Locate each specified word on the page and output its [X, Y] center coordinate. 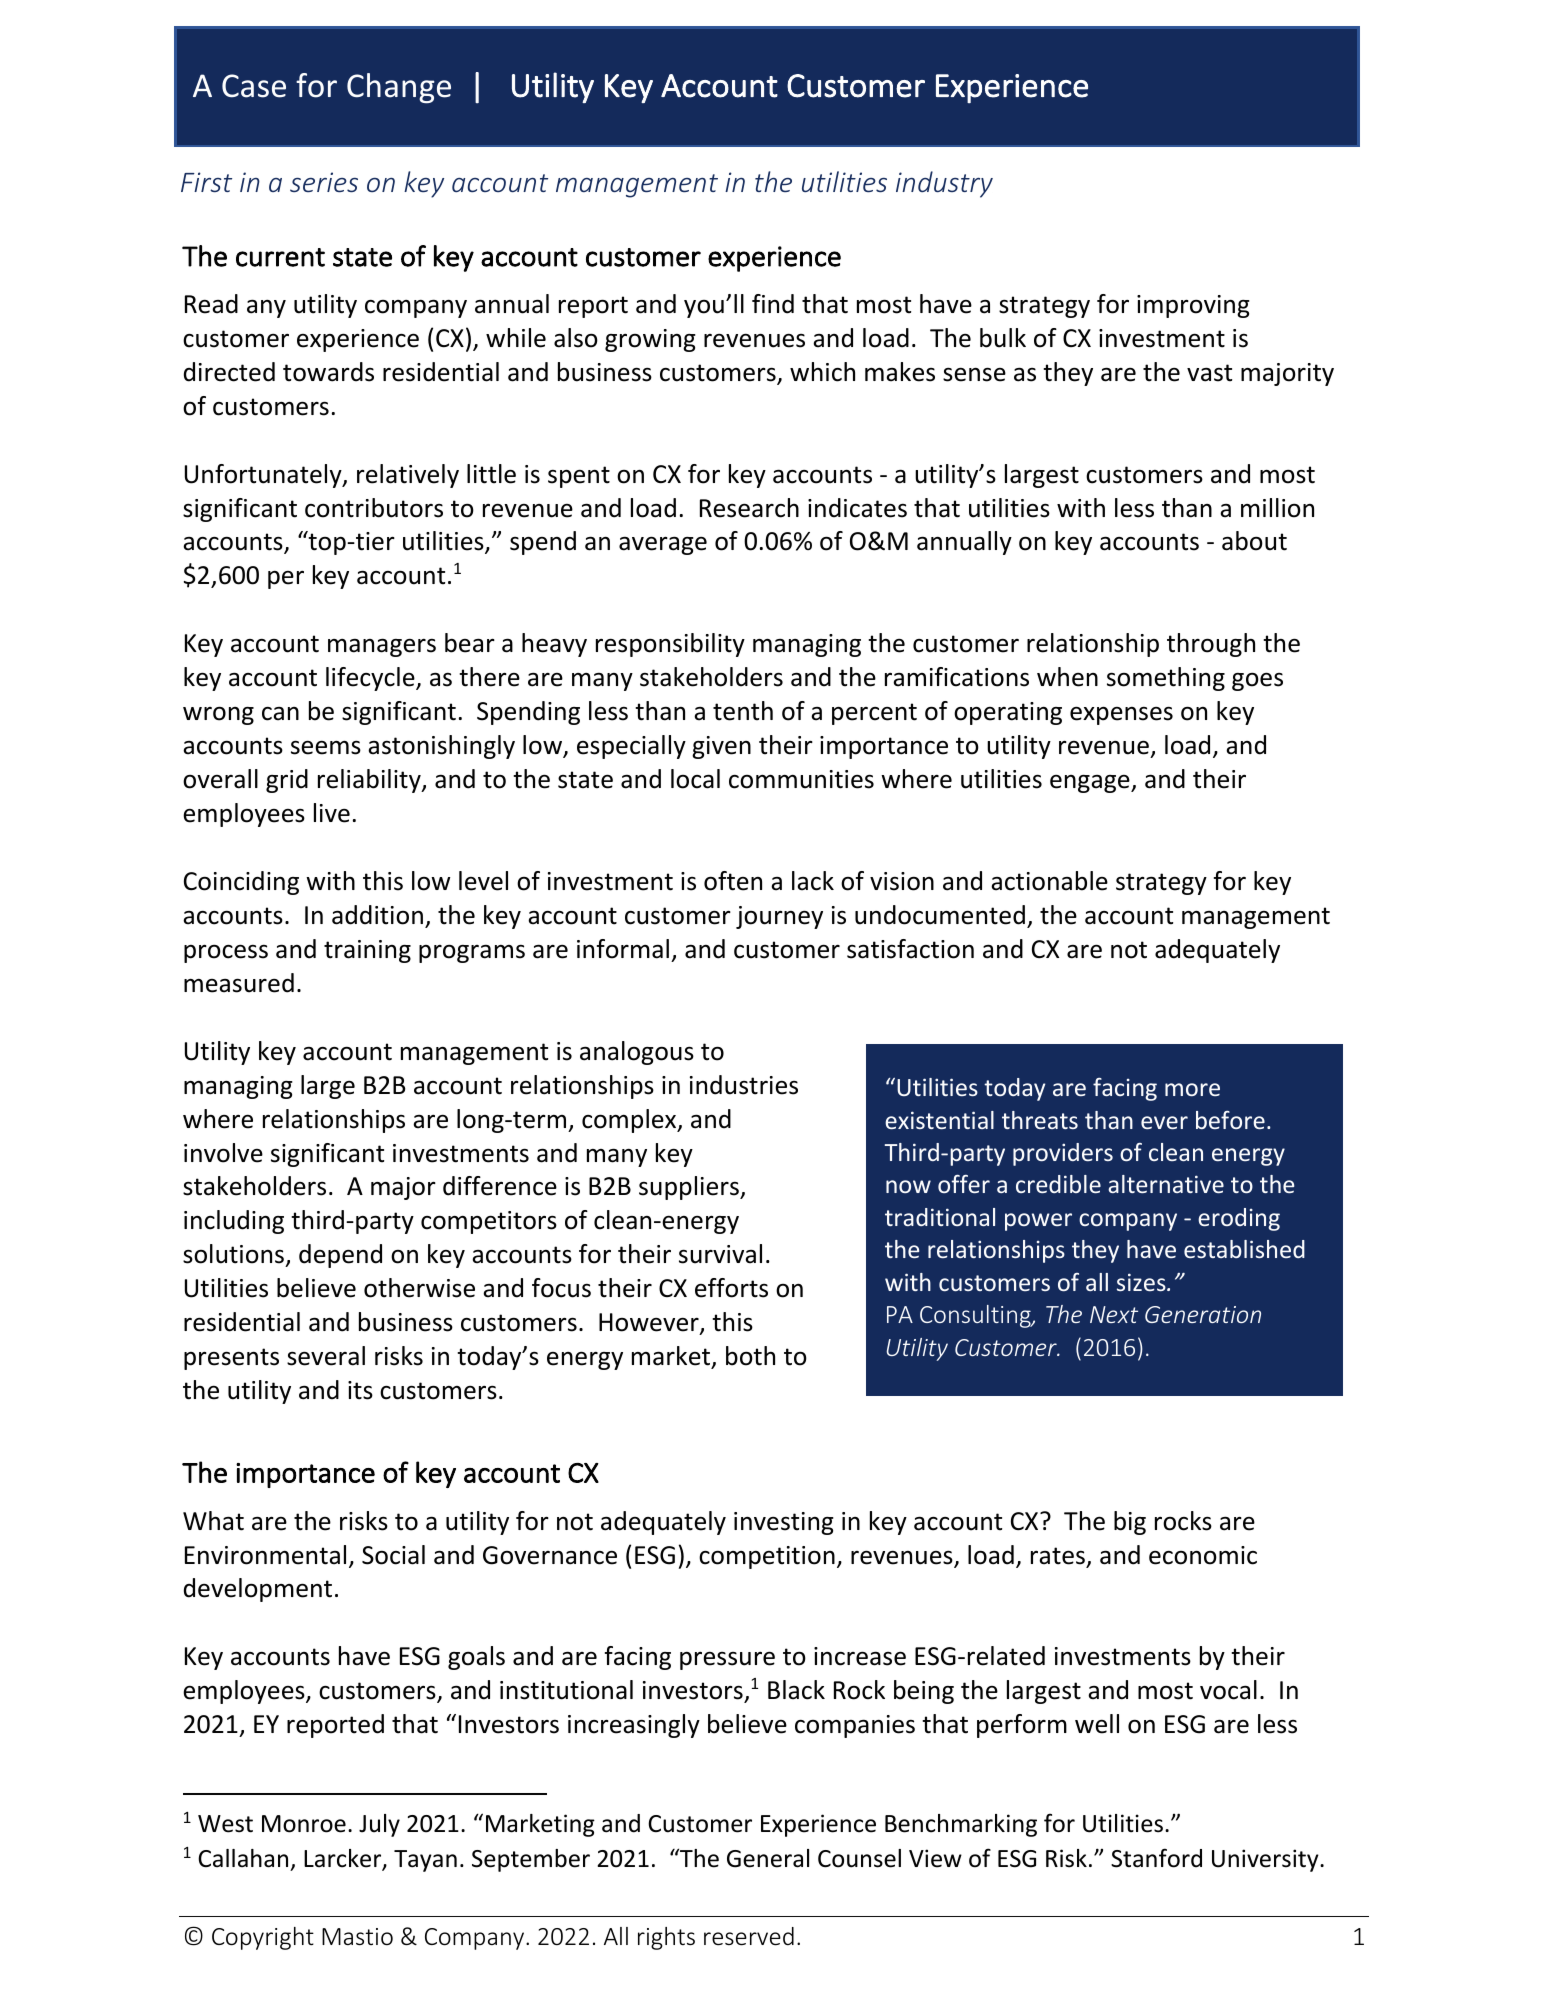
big [1130, 1523]
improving [1193, 306]
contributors [374, 508]
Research [749, 508]
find [773, 304]
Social [393, 1555]
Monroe [304, 1824]
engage [1091, 784]
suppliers [690, 1188]
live [332, 813]
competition [767, 1557]
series [324, 182]
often [733, 881]
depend [340, 1256]
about [1254, 541]
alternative [1166, 1184]
